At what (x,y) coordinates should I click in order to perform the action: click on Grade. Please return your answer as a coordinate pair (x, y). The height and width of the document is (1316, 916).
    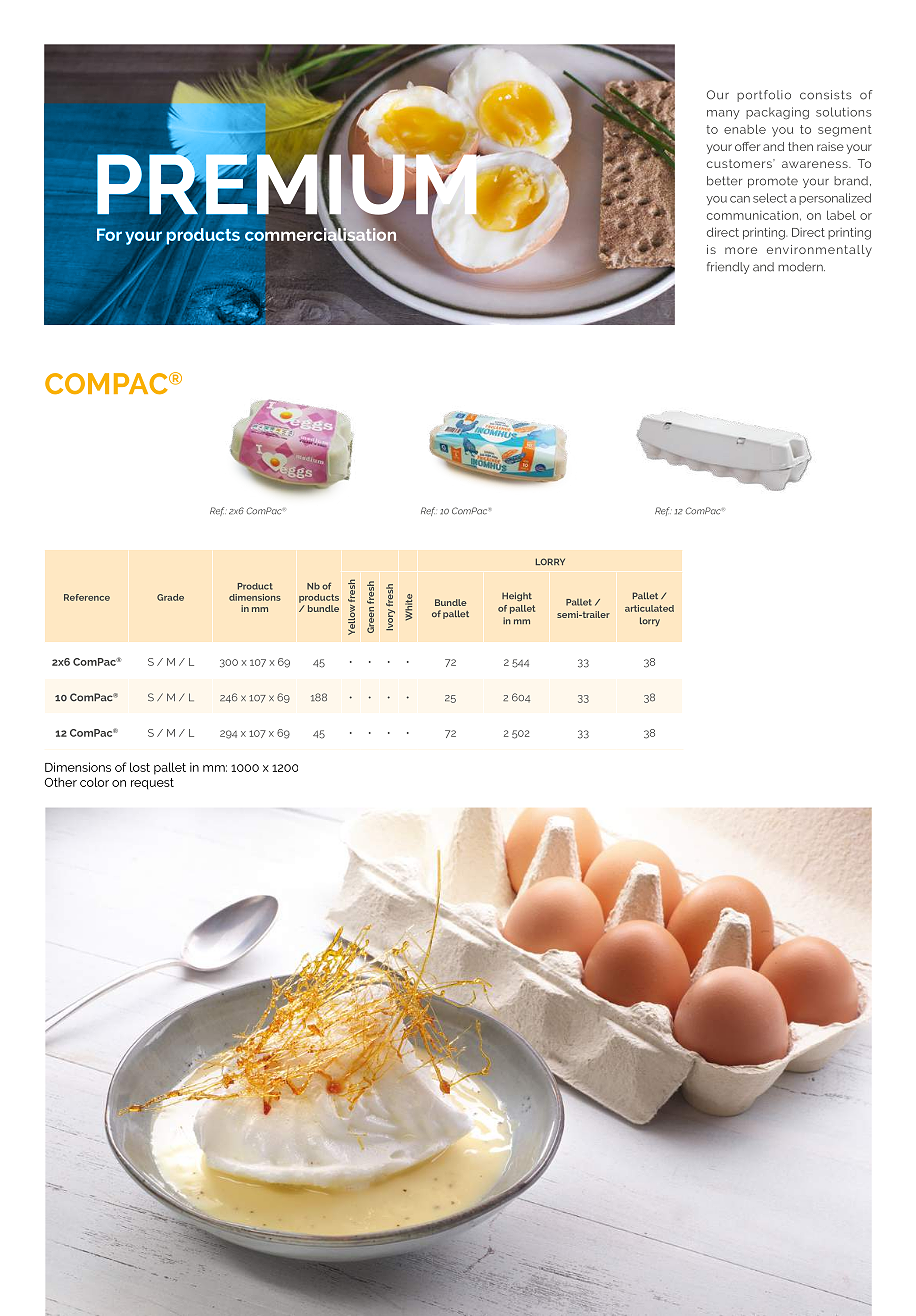
    Looking at the image, I should click on (170, 597).
